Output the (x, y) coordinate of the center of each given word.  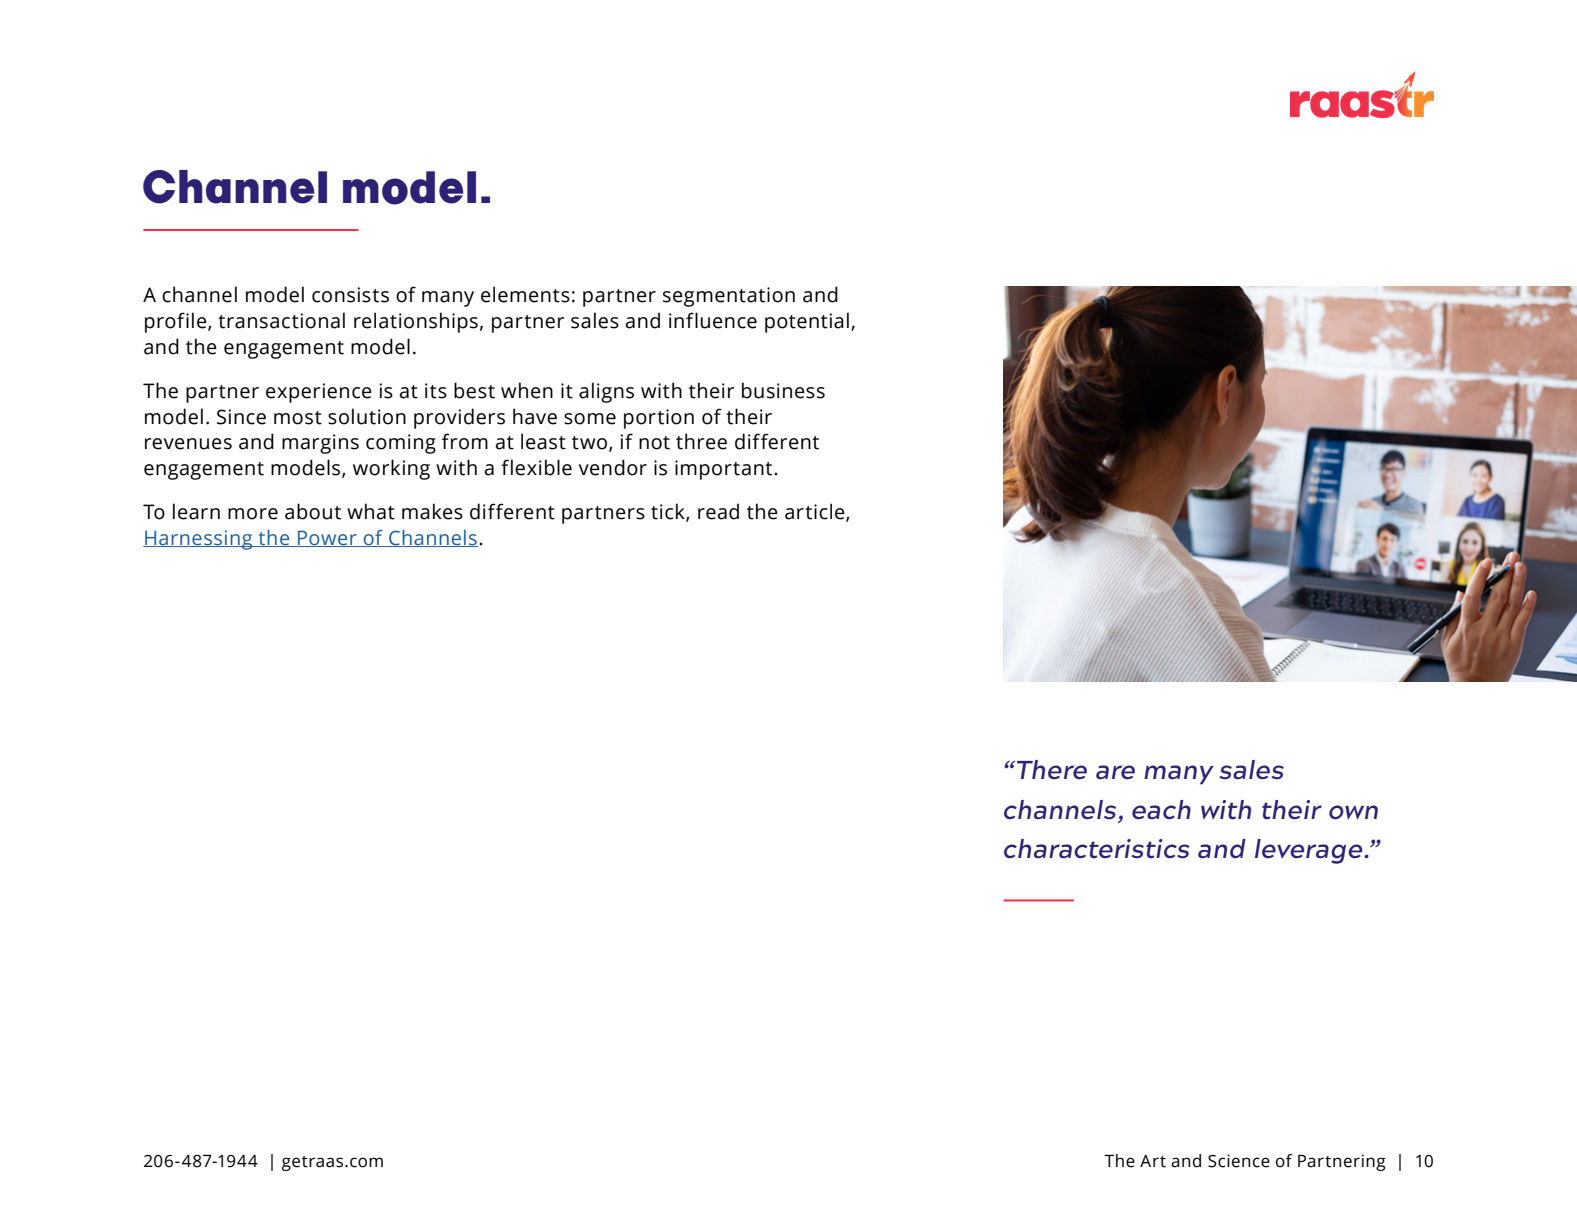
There (1052, 770)
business (783, 390)
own (1353, 812)
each (1161, 810)
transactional (281, 320)
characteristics (1097, 849)
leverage (1310, 851)
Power (327, 538)
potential (807, 322)
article (816, 512)
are (1115, 772)
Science (1239, 1161)
